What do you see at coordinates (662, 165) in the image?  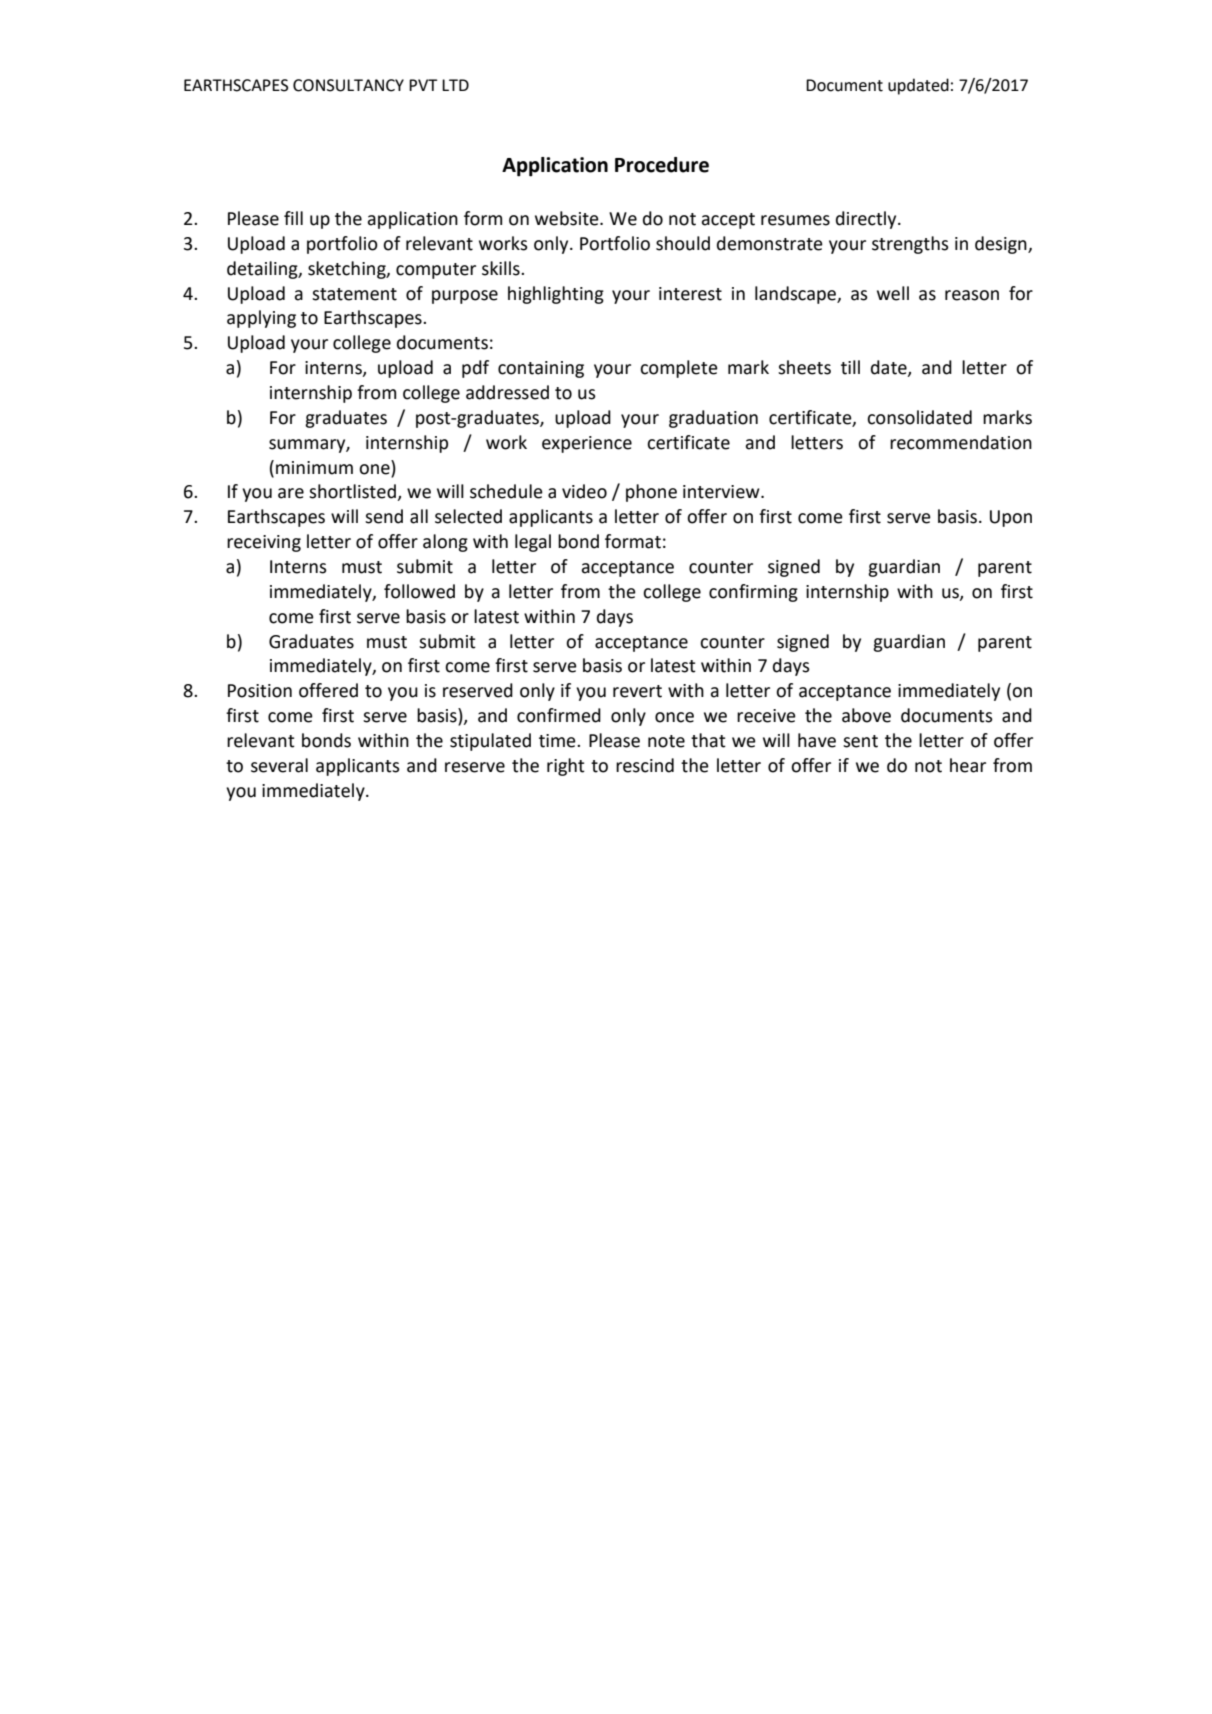 I see `Procedure` at bounding box center [662, 165].
